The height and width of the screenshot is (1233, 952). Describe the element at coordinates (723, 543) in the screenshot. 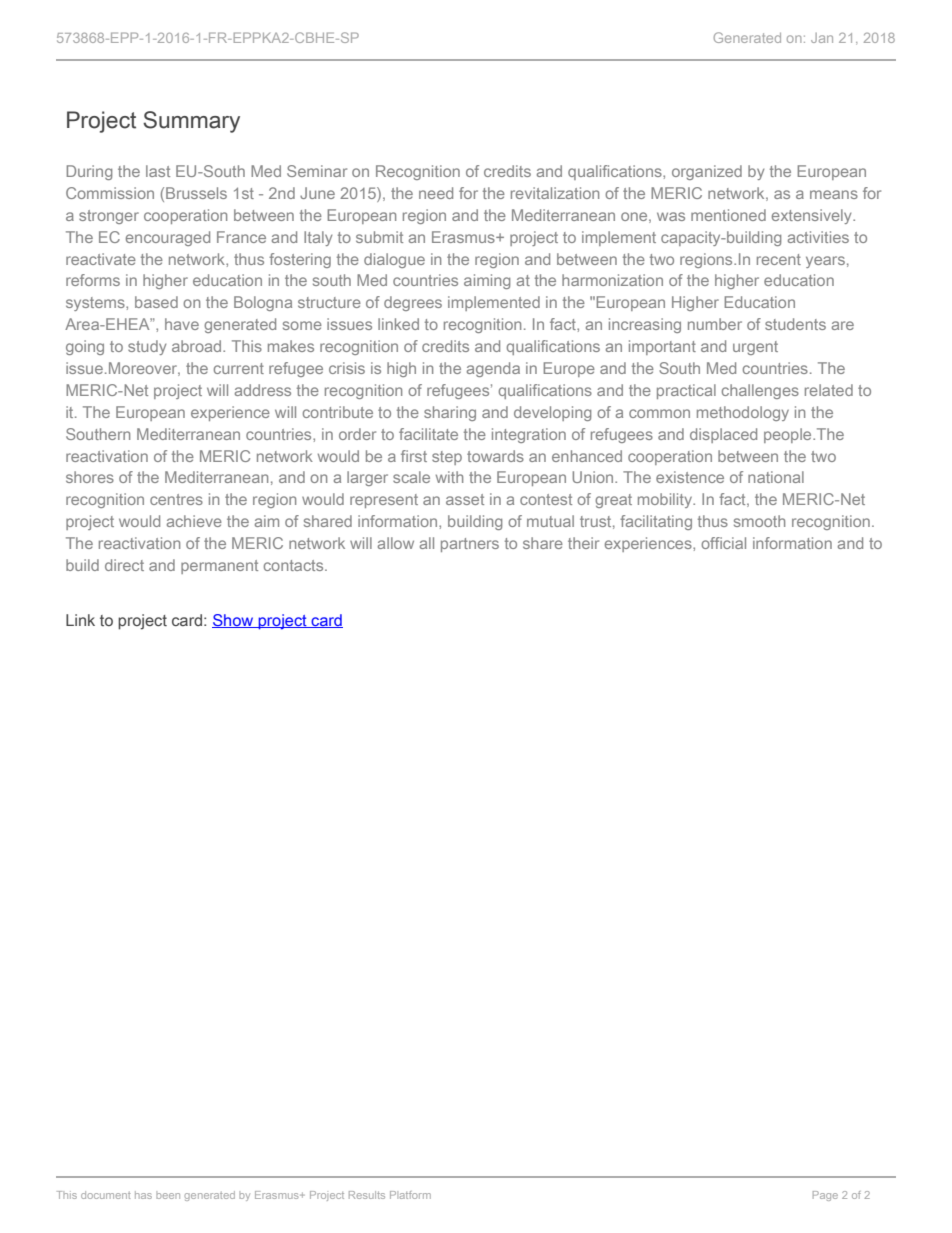

I see `official` at that location.
